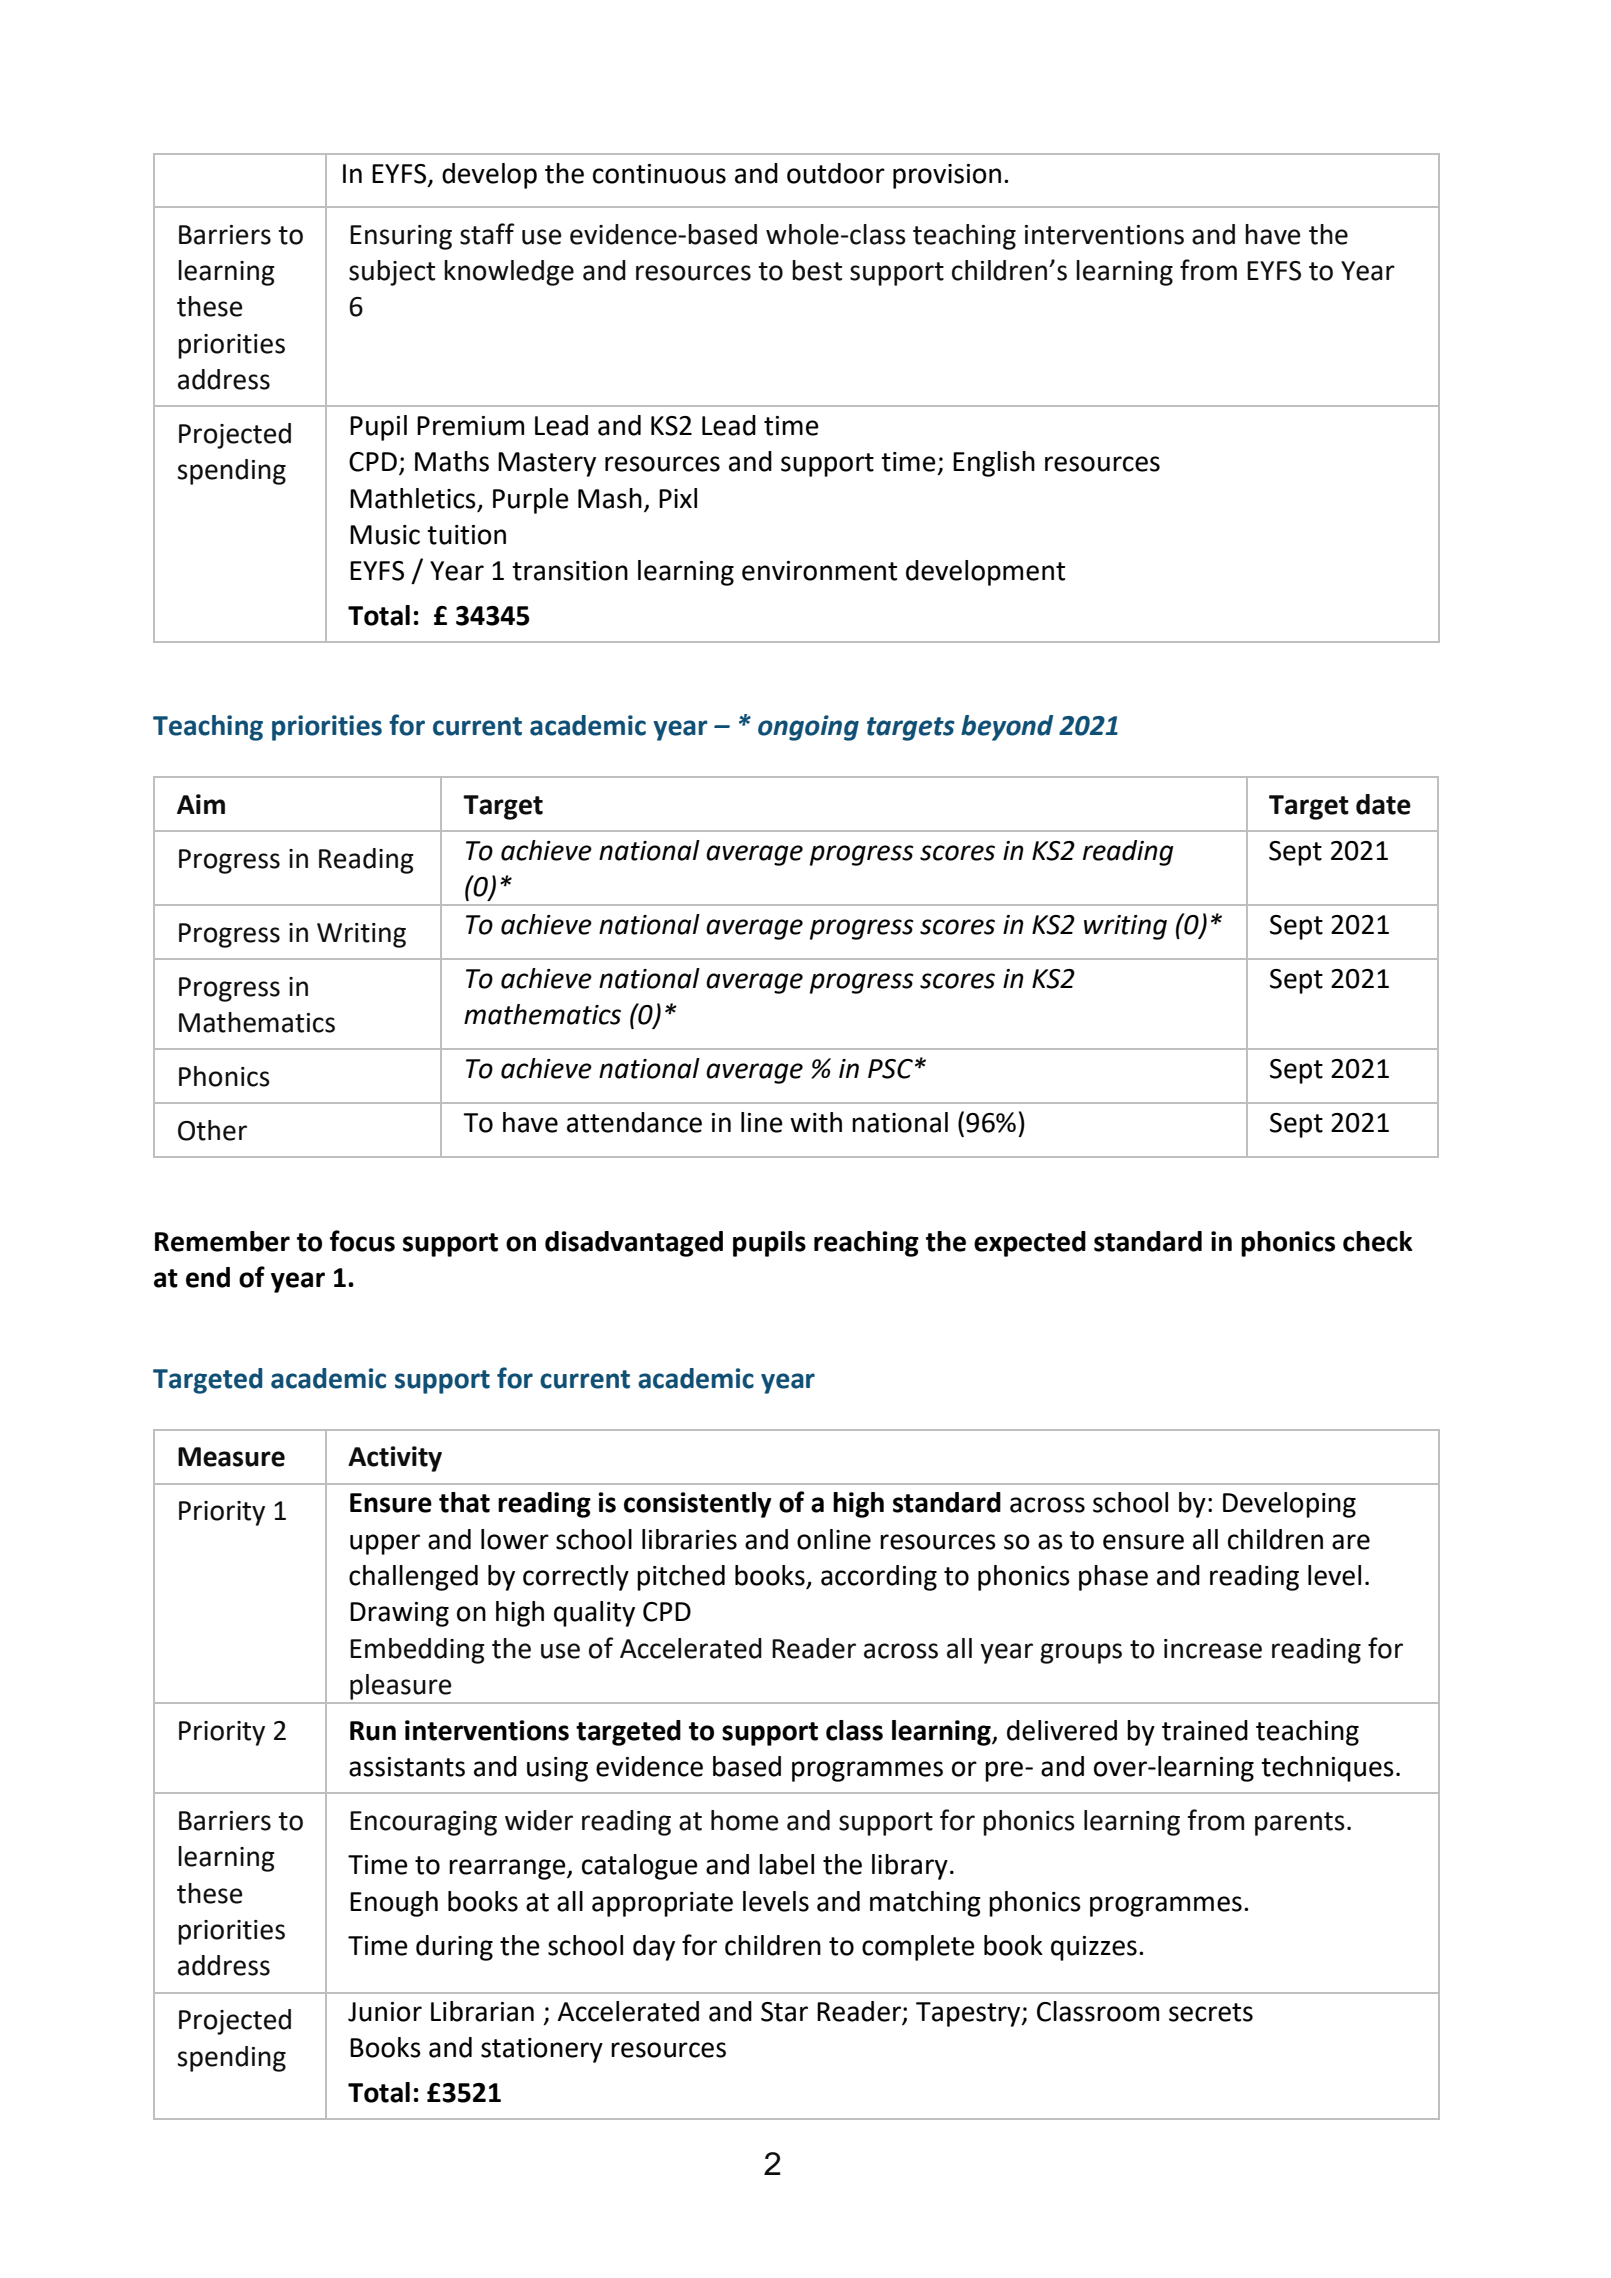  What do you see at coordinates (817, 270) in the screenshot?
I see `best` at bounding box center [817, 270].
